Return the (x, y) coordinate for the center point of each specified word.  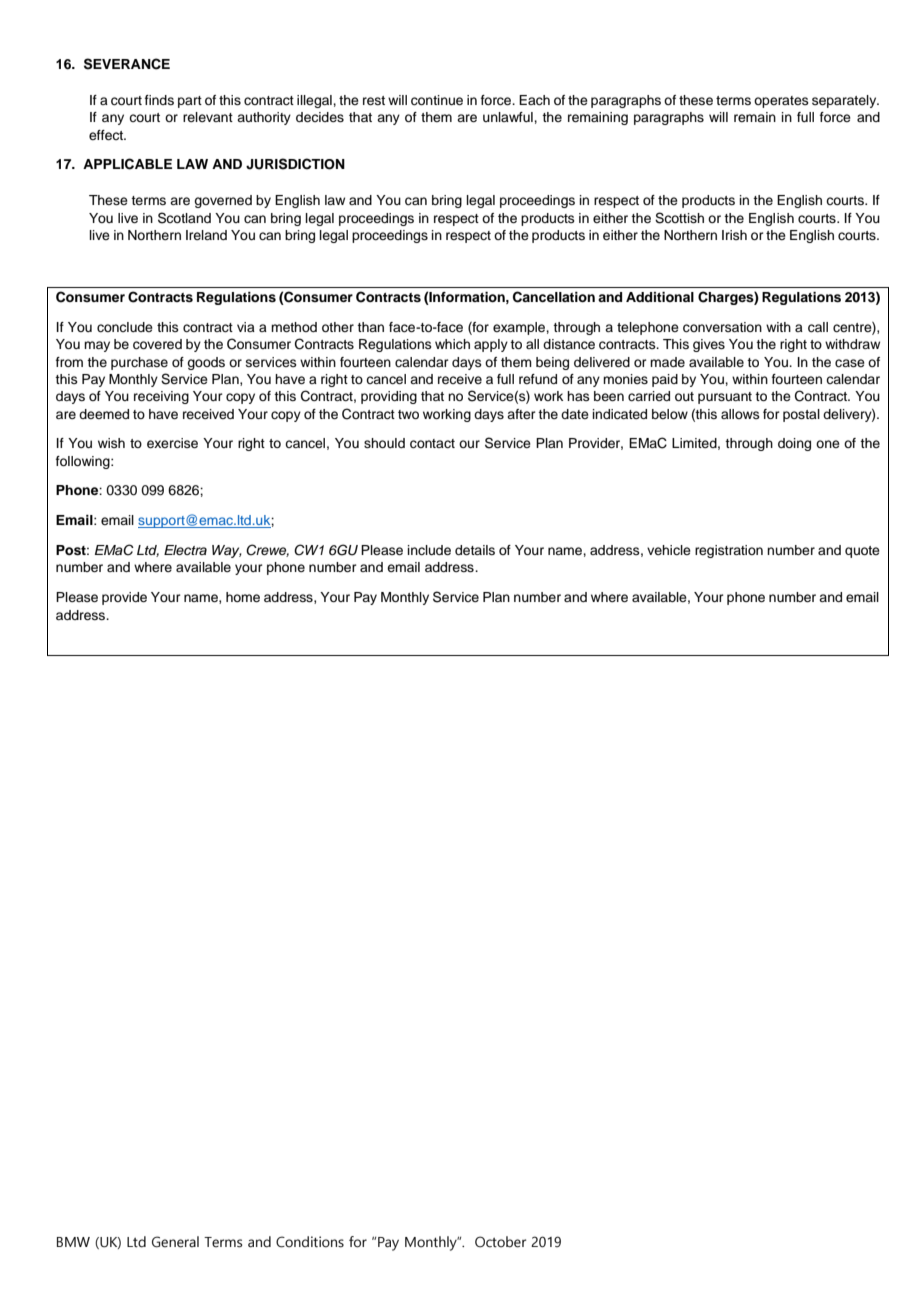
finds (159, 100)
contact (432, 444)
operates (781, 102)
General (175, 1242)
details (475, 550)
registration (729, 551)
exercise (172, 443)
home (243, 597)
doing (794, 444)
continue (437, 100)
